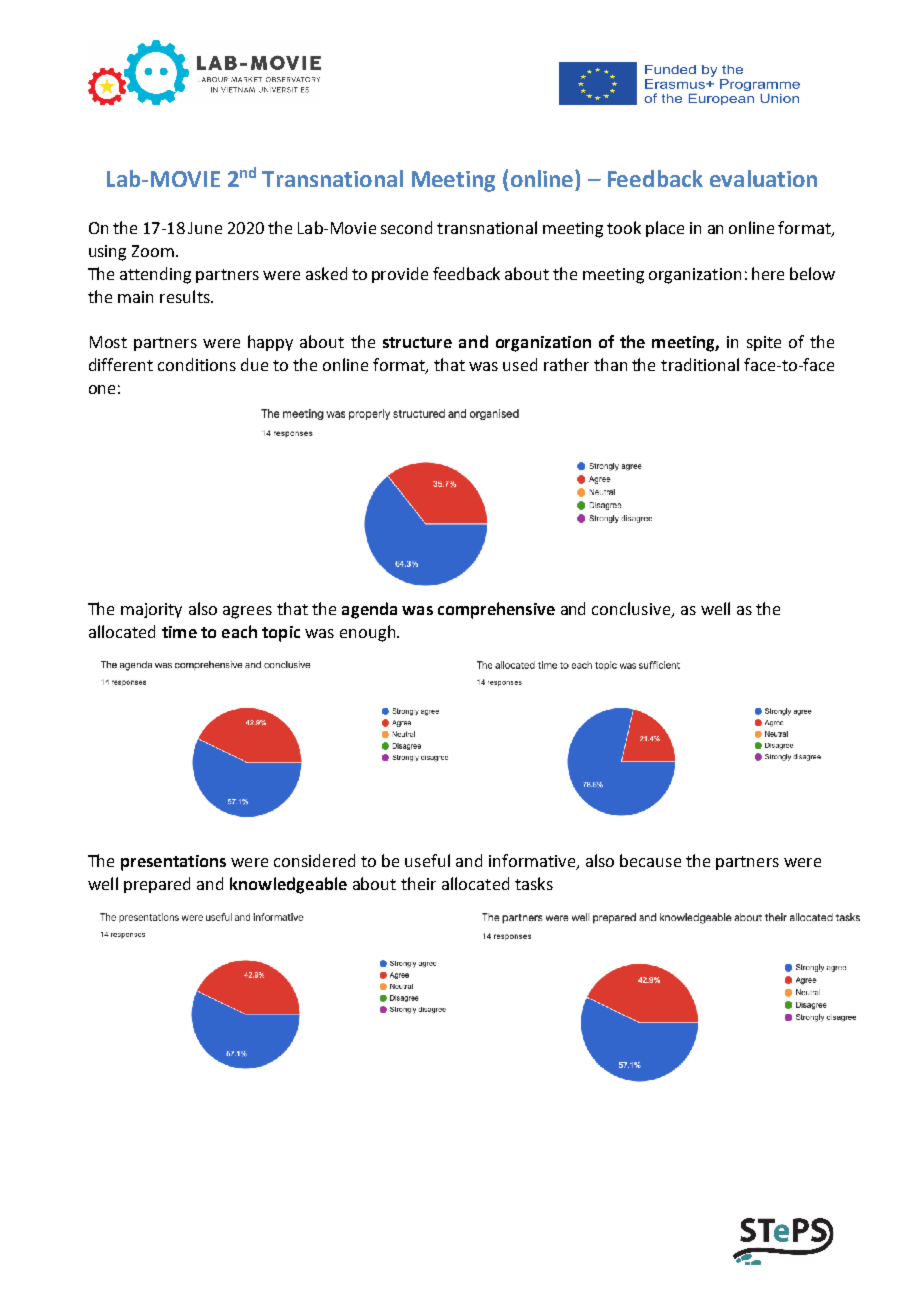 This screenshot has width=924, height=1308. I want to click on conclusive, so click(632, 610).
